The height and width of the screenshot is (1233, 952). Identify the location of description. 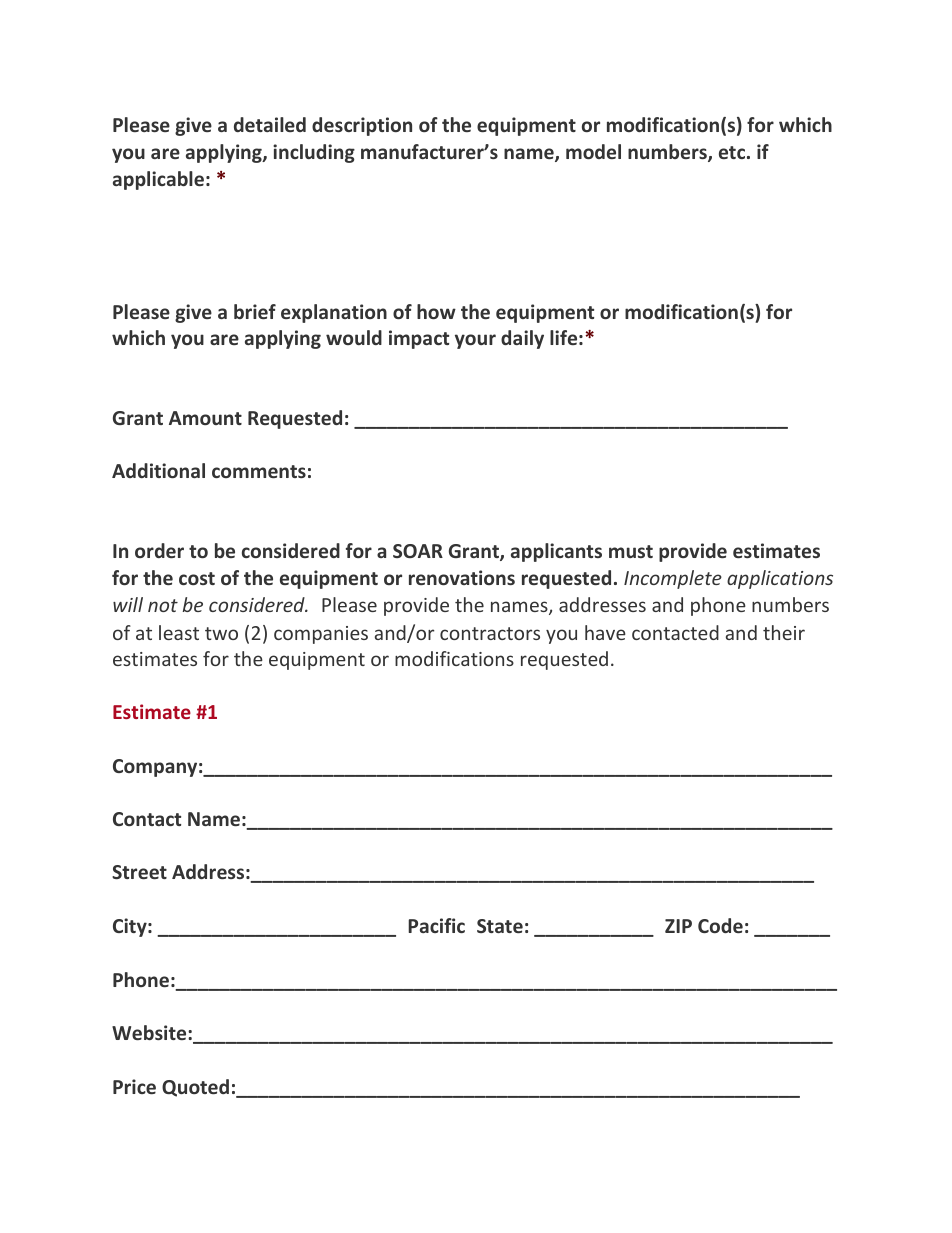
(362, 126).
